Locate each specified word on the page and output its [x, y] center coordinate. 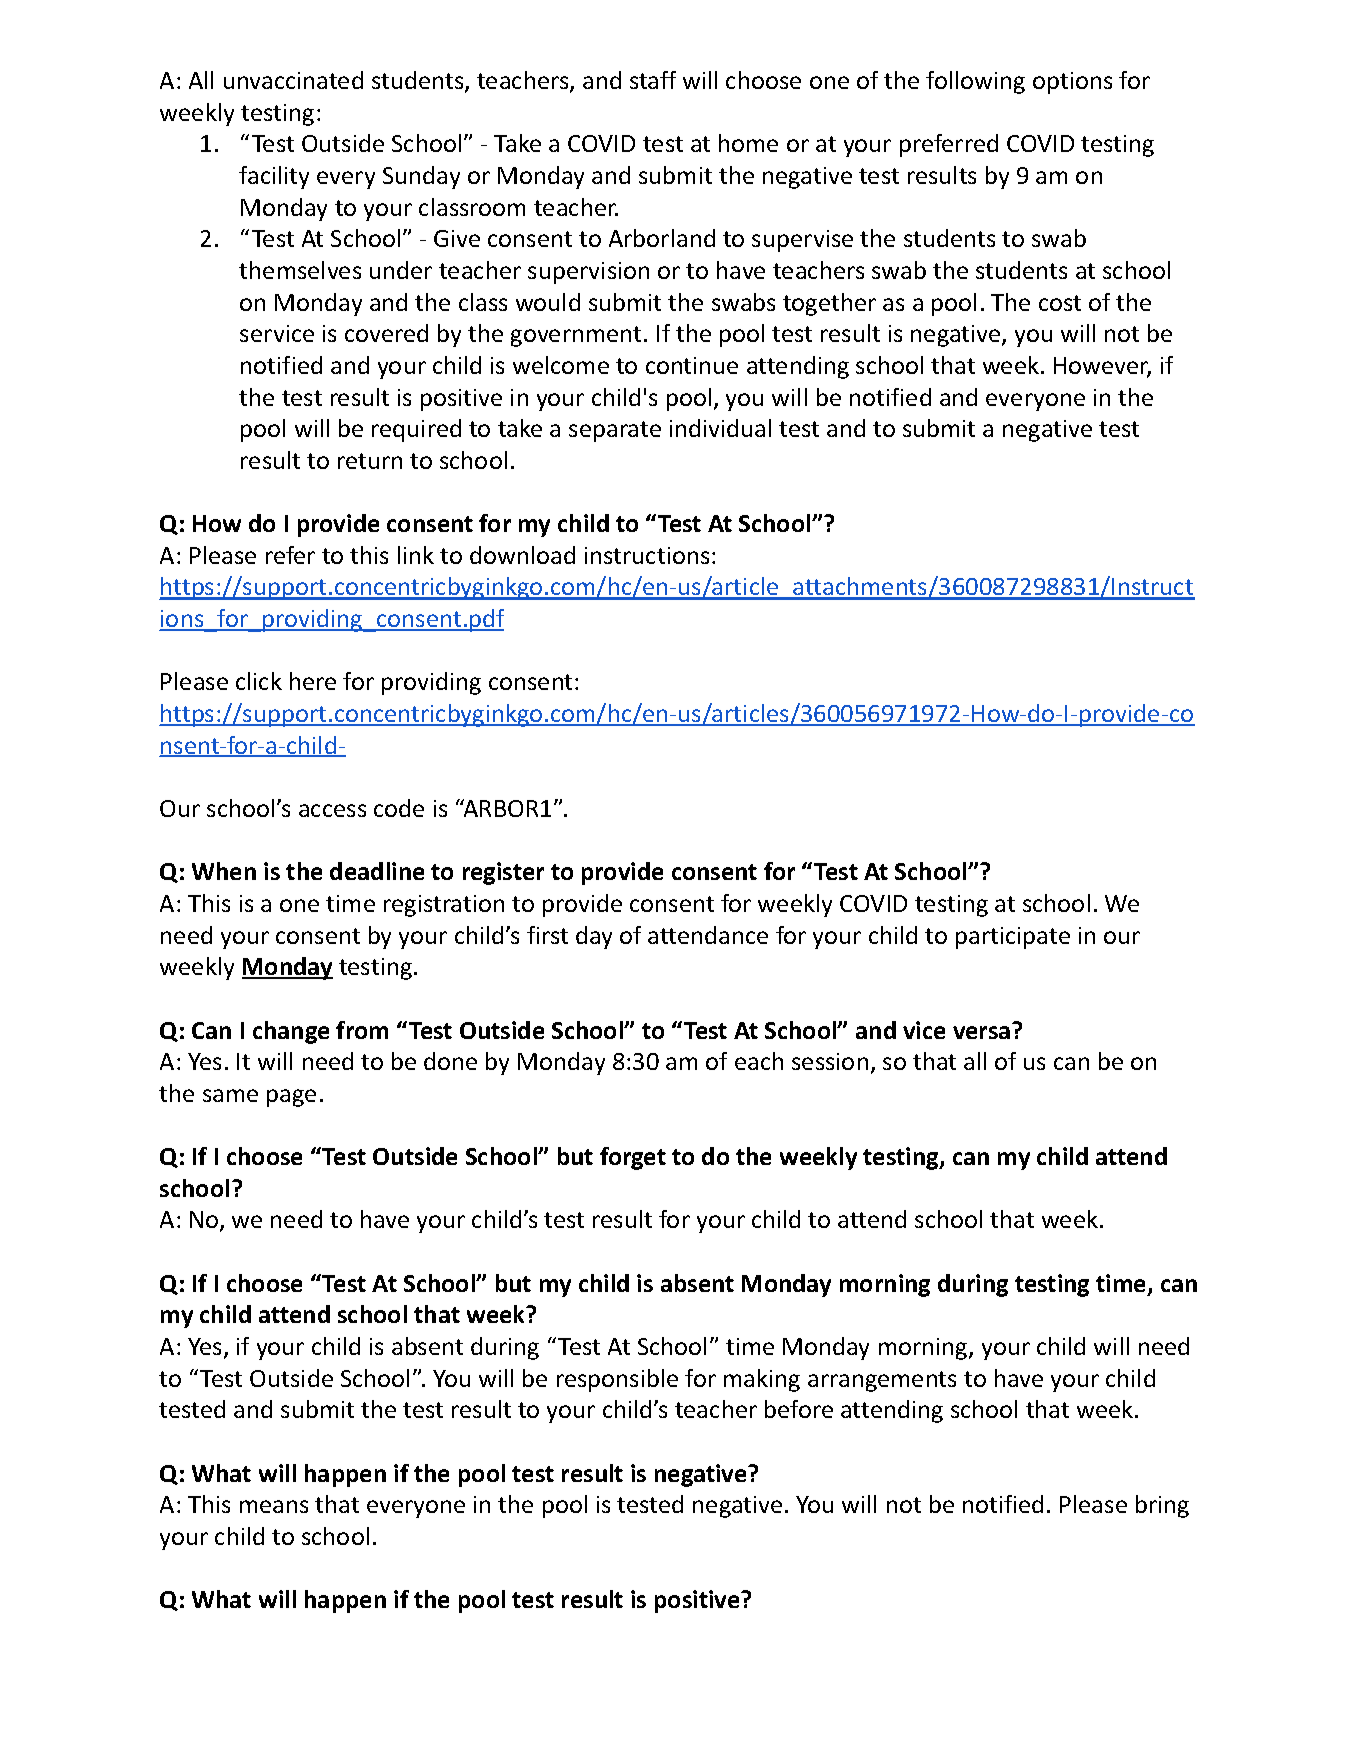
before [799, 1409]
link [416, 555]
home [748, 143]
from [362, 1030]
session [830, 1061]
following [975, 82]
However [1102, 367]
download [522, 555]
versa [981, 1032]
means [274, 1506]
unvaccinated [293, 80]
